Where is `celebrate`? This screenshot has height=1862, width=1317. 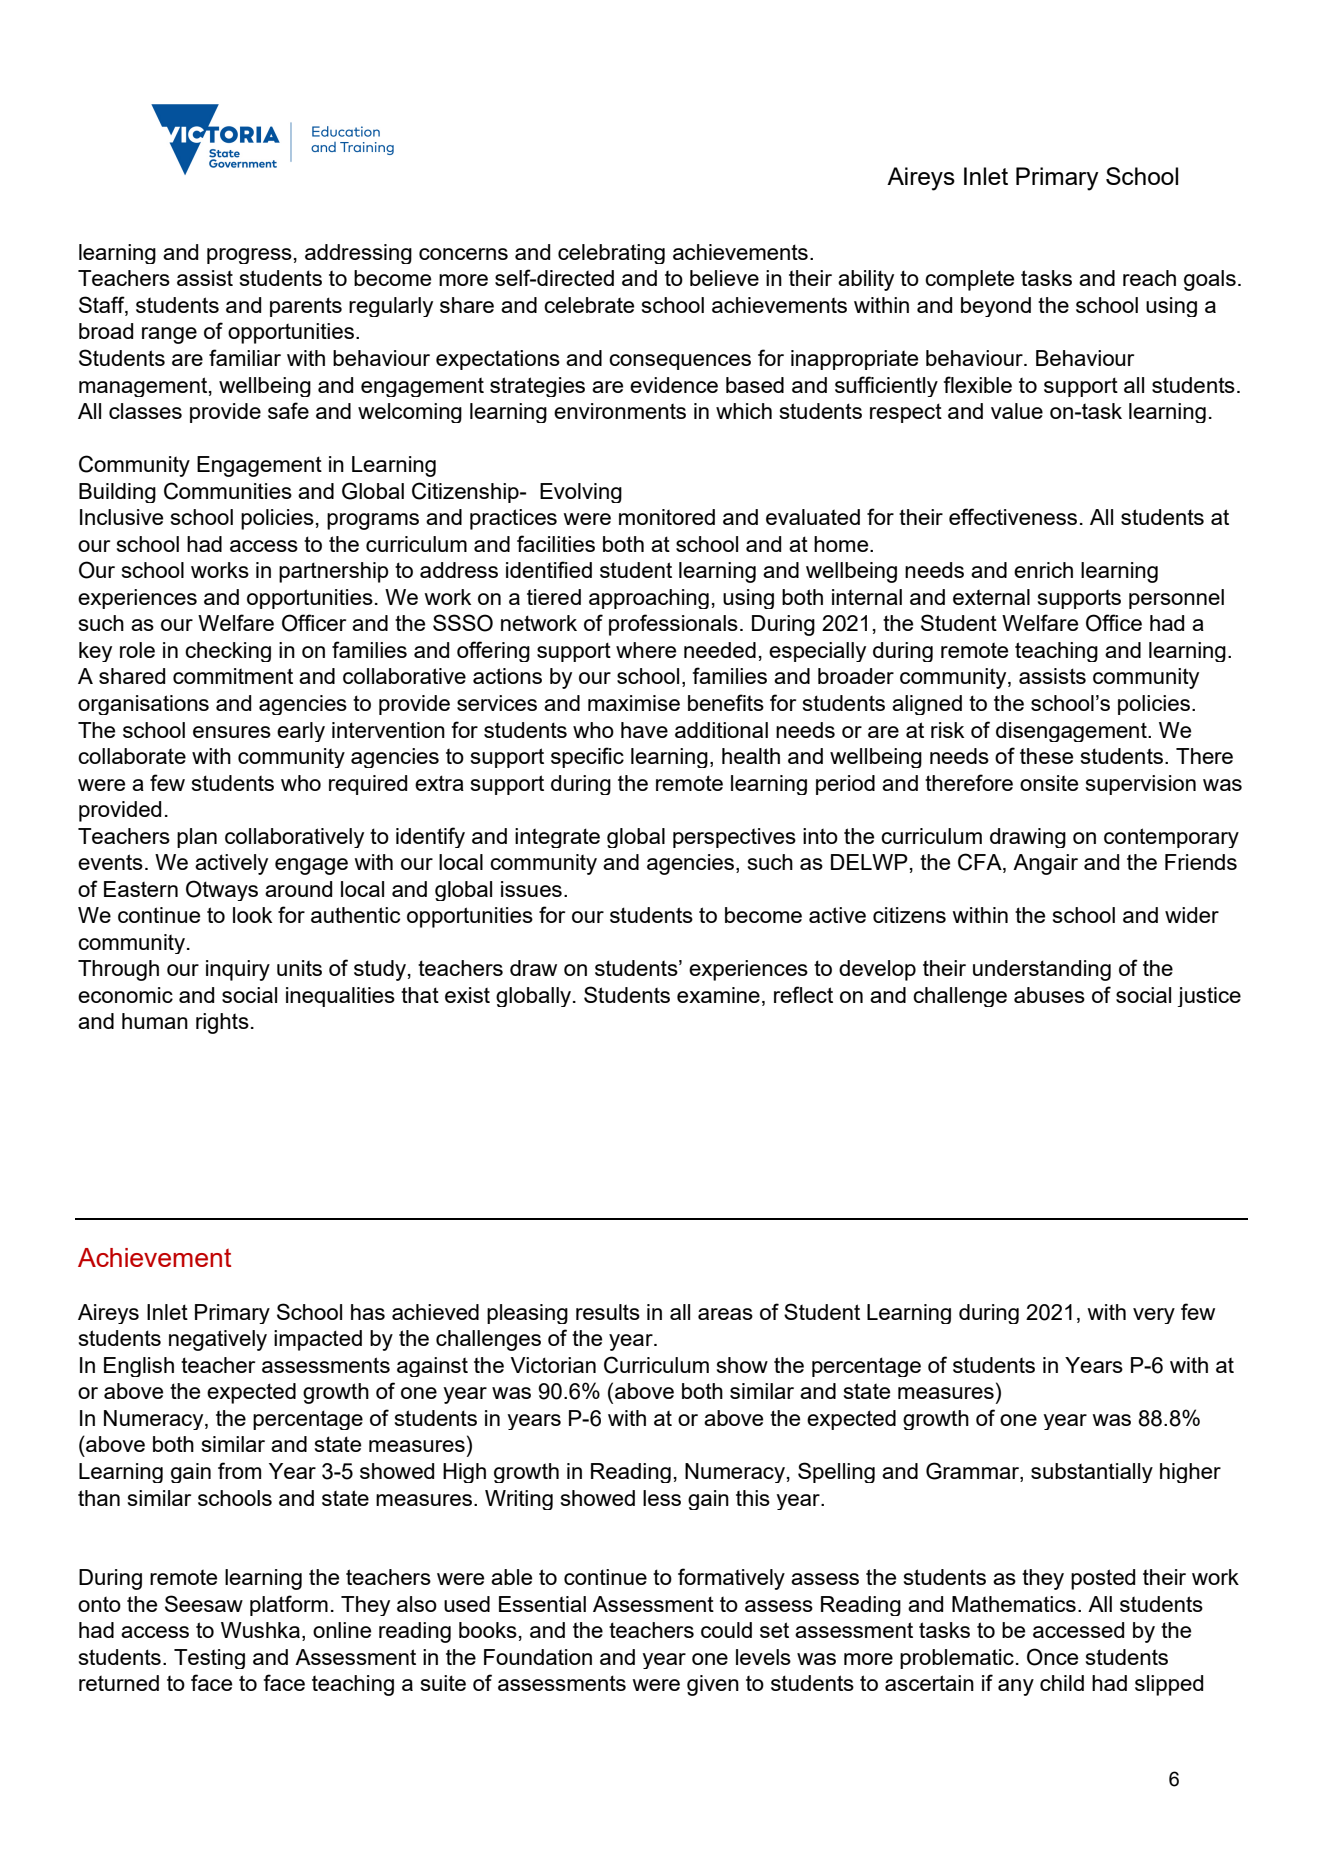 celebrate is located at coordinates (589, 305).
